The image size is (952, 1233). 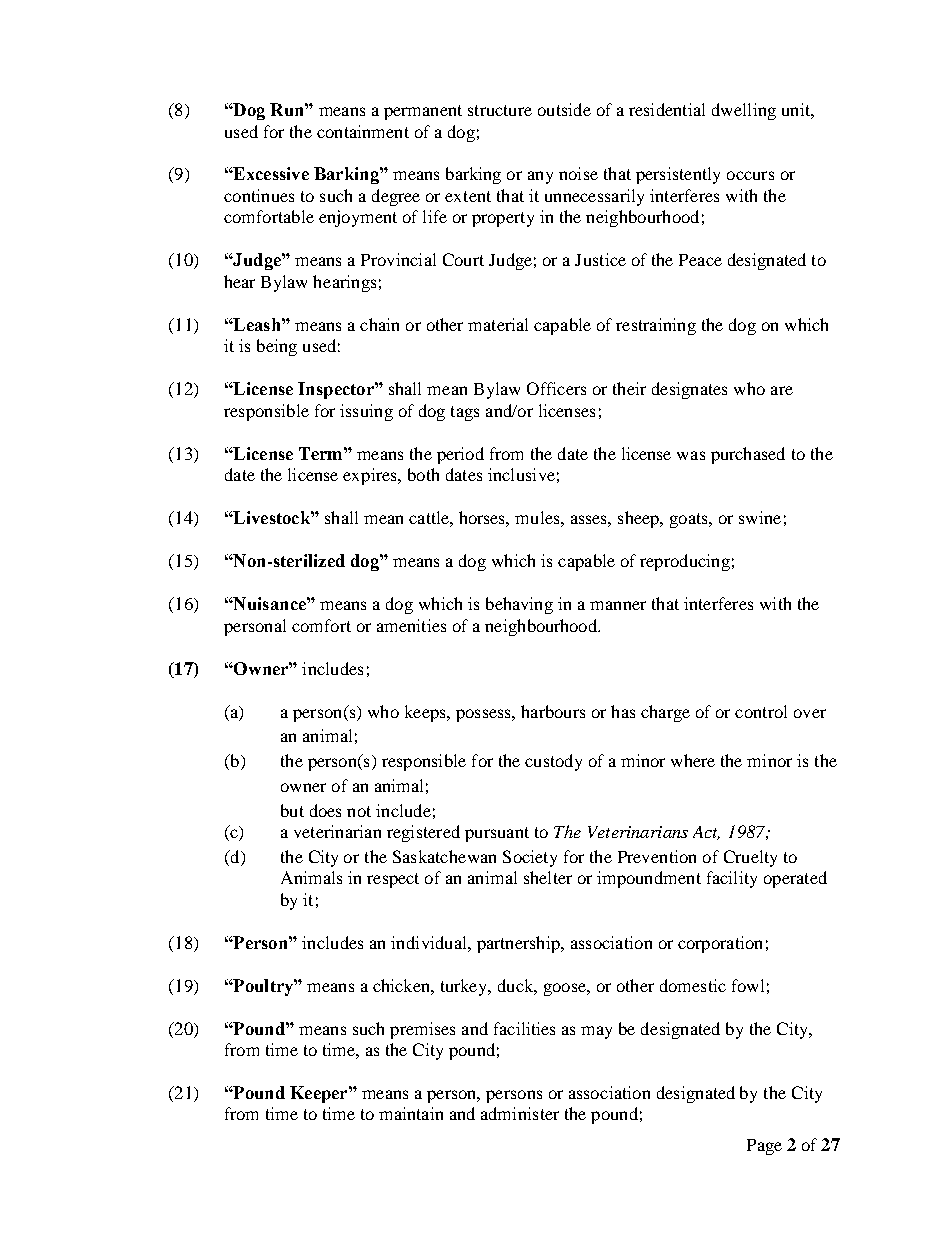 What do you see at coordinates (706, 833) in the screenshot?
I see `Act` at bounding box center [706, 833].
